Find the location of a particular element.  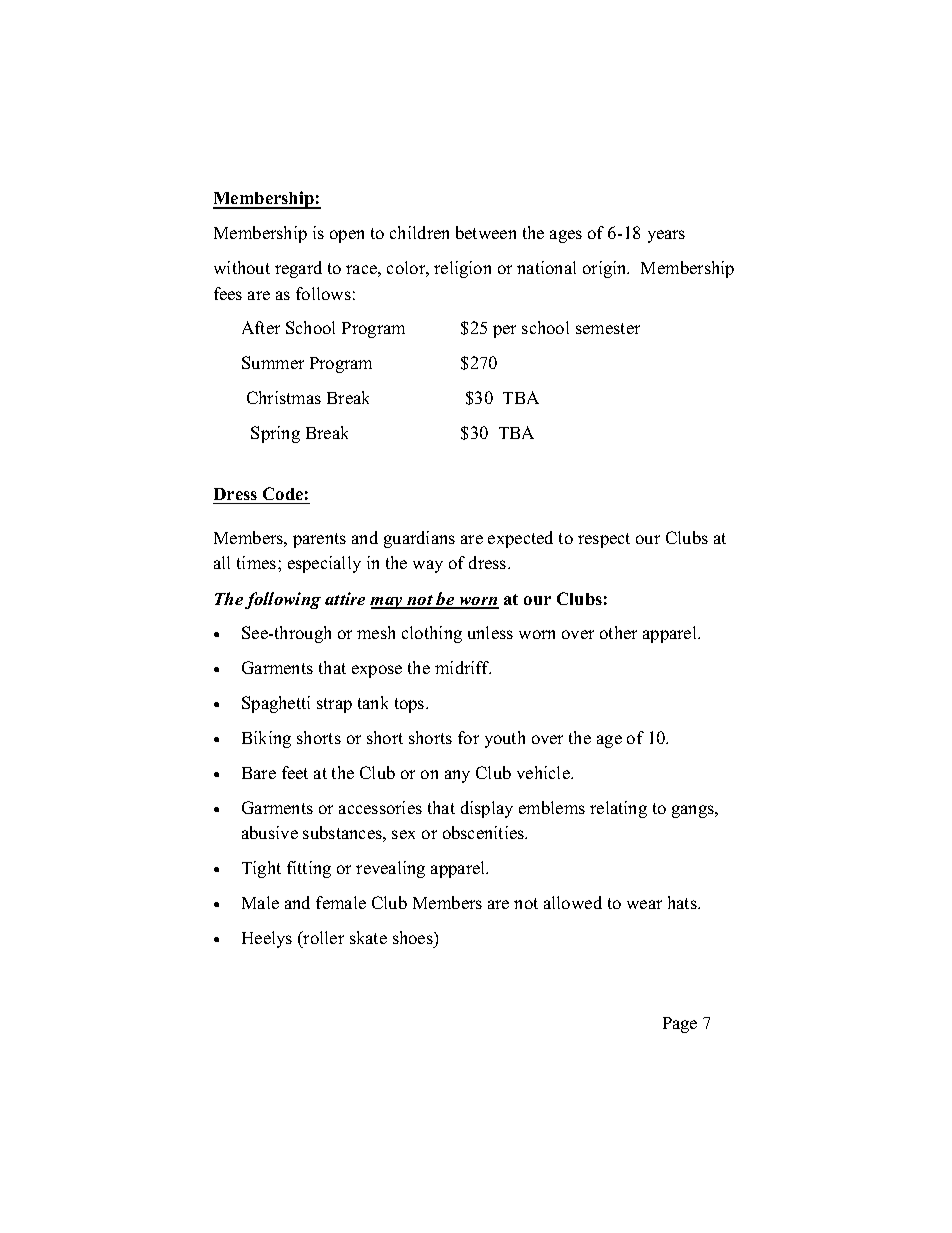

guardians is located at coordinates (419, 539).
